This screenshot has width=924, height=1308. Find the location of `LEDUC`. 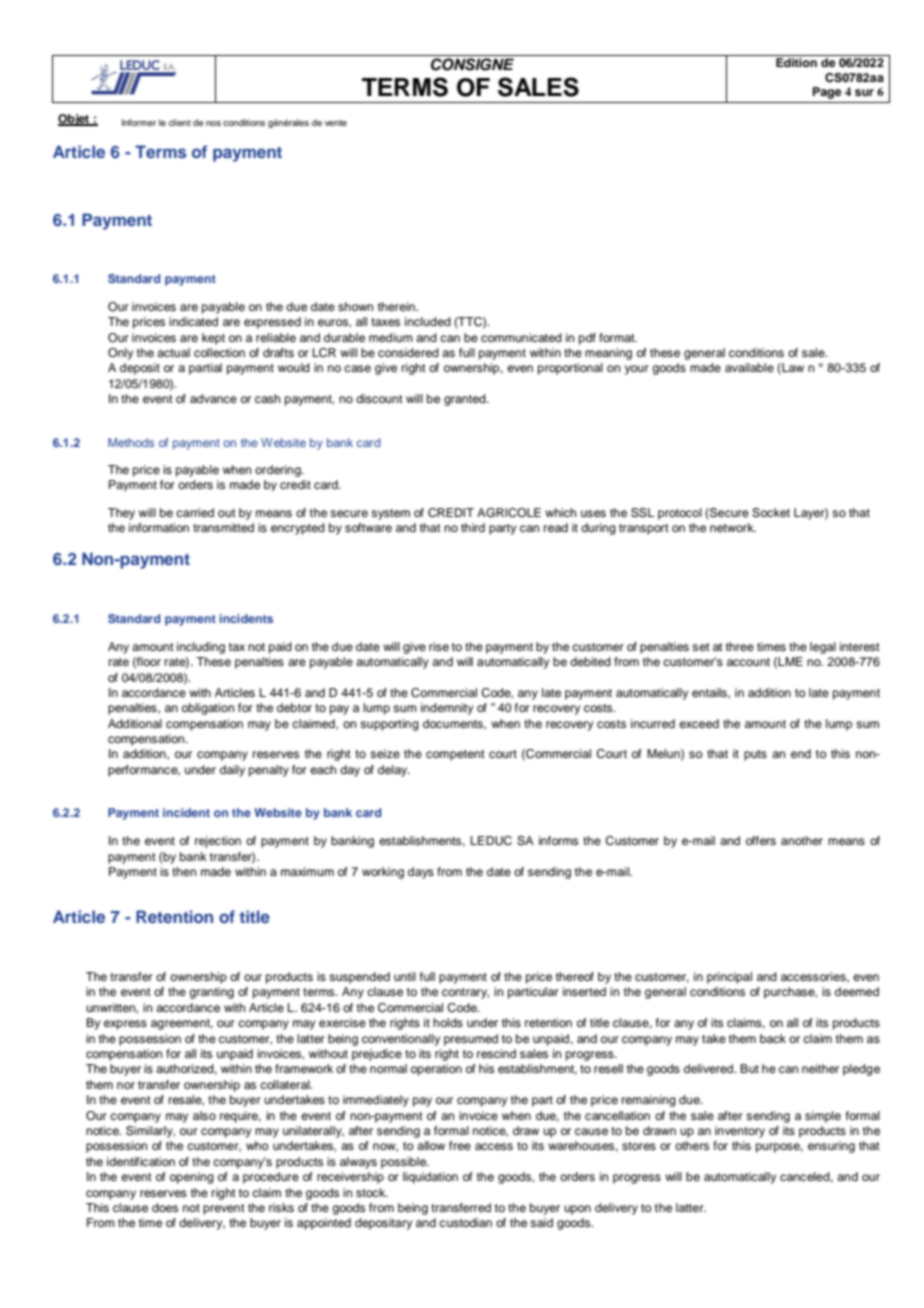

LEDUC is located at coordinates (491, 841).
